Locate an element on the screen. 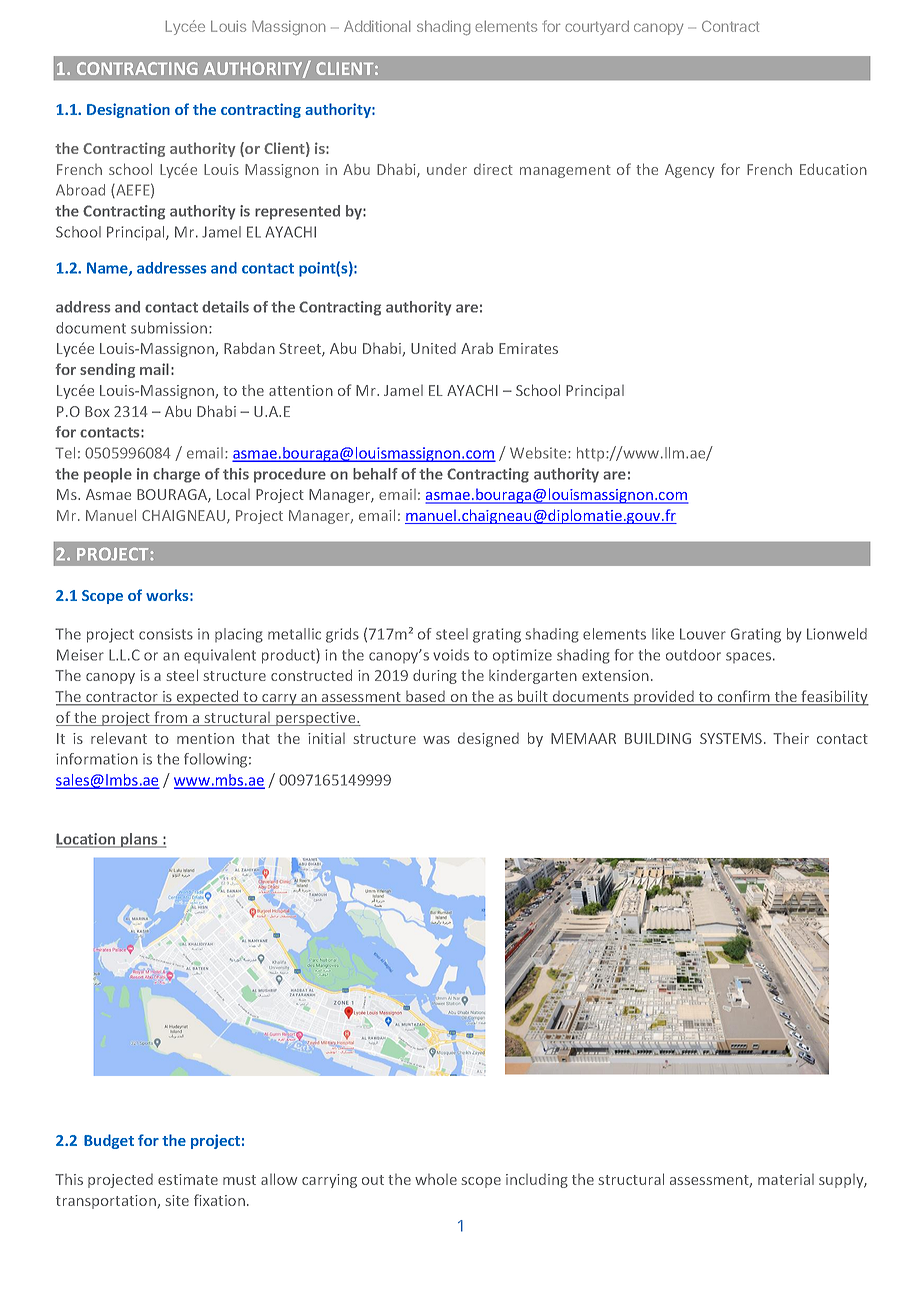 Image resolution: width=924 pixels, height=1308 pixels. SYSTEMS is located at coordinates (731, 738).
